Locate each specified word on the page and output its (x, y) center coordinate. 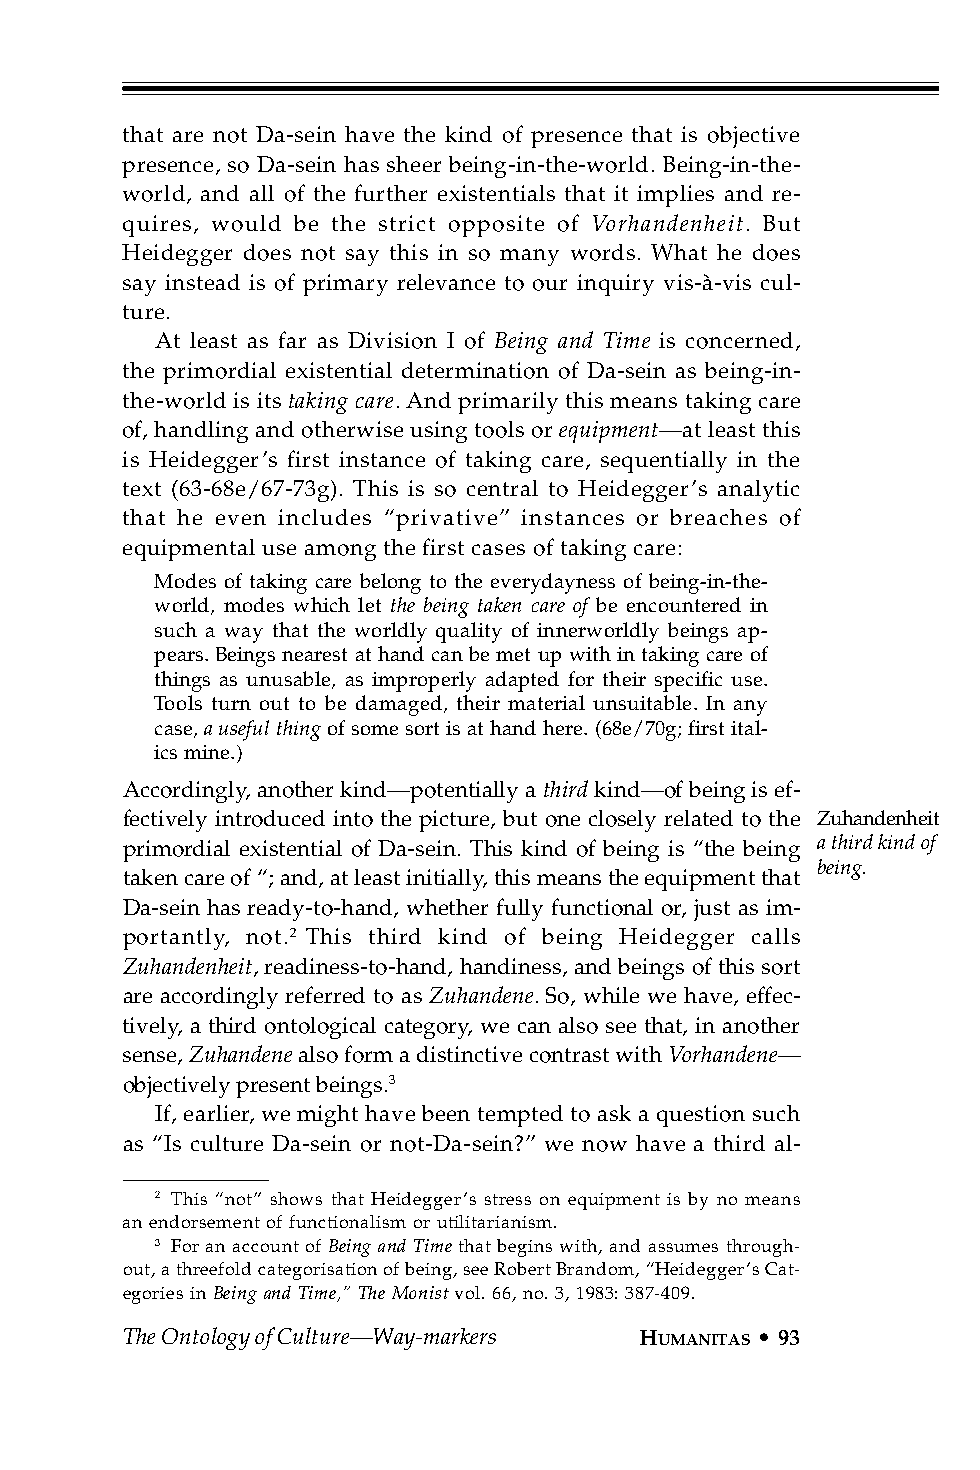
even (241, 519)
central (502, 488)
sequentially (664, 462)
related (698, 818)
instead (202, 282)
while (611, 995)
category (428, 1029)
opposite (496, 226)
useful (244, 730)
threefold (214, 1268)
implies (675, 196)
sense (151, 1058)
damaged (399, 705)
